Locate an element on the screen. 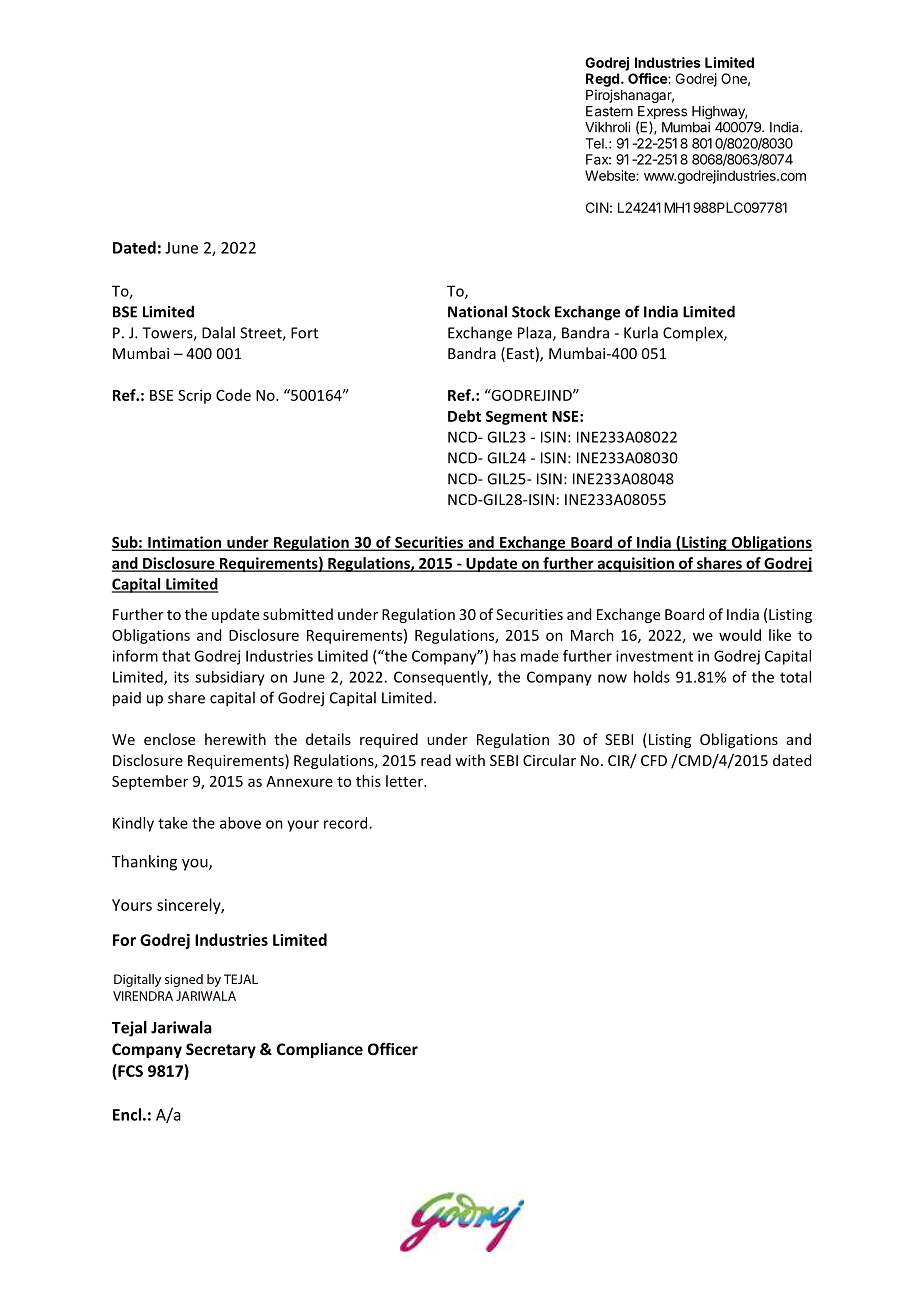 This screenshot has height=1308, width=924. CFD is located at coordinates (654, 760).
